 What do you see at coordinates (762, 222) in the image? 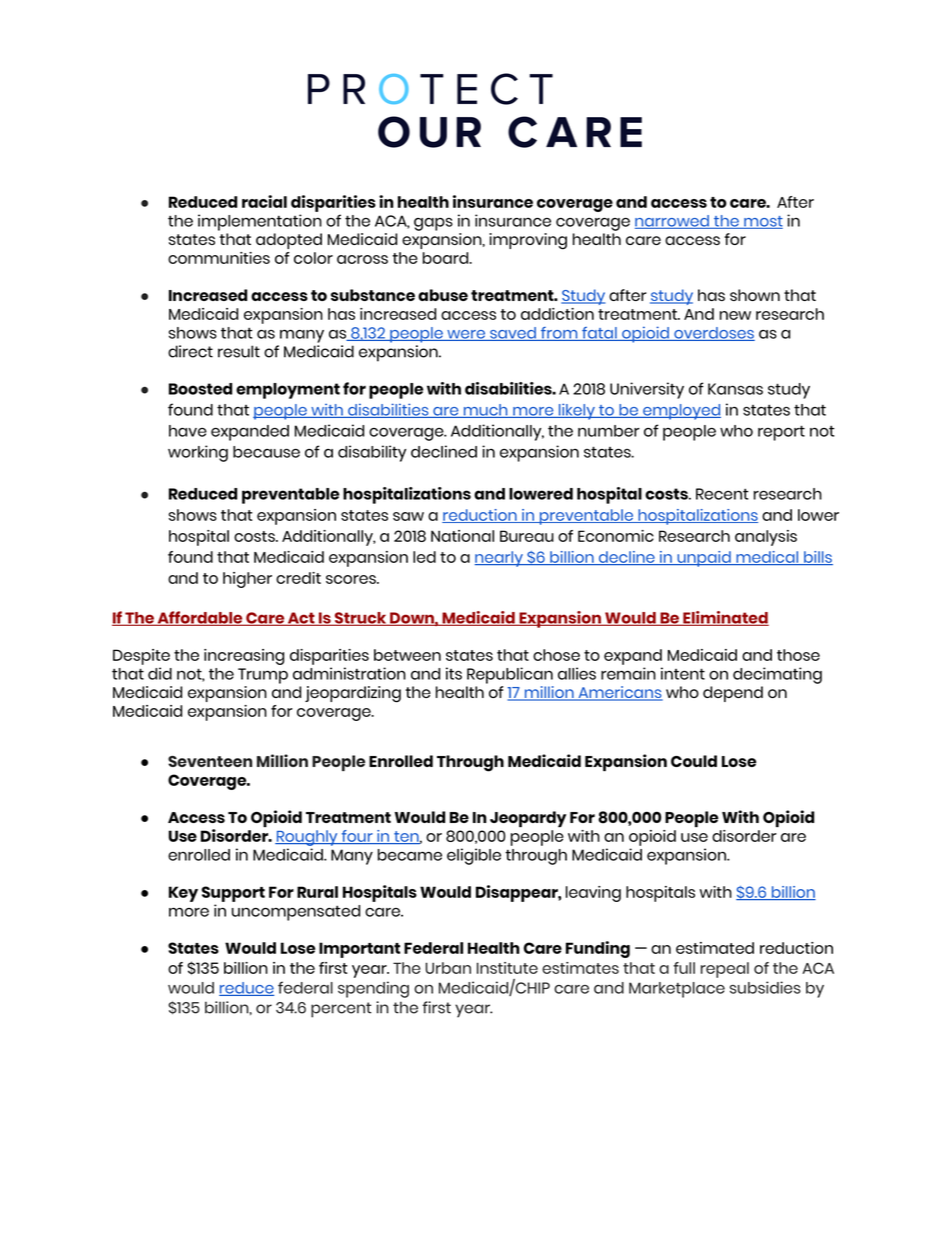
I see `most` at bounding box center [762, 222].
